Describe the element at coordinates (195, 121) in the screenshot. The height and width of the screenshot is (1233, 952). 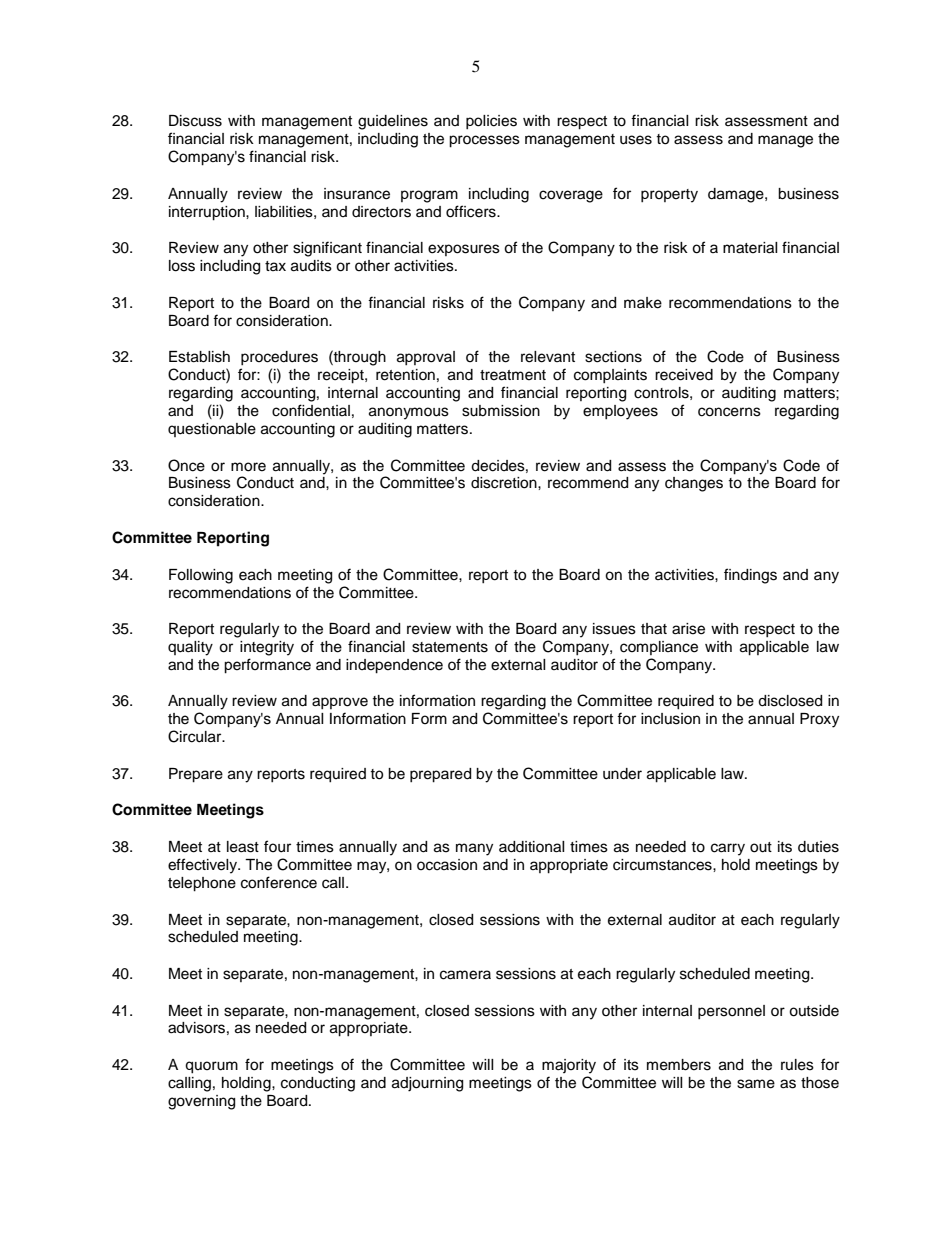
I see `Discuss` at that location.
